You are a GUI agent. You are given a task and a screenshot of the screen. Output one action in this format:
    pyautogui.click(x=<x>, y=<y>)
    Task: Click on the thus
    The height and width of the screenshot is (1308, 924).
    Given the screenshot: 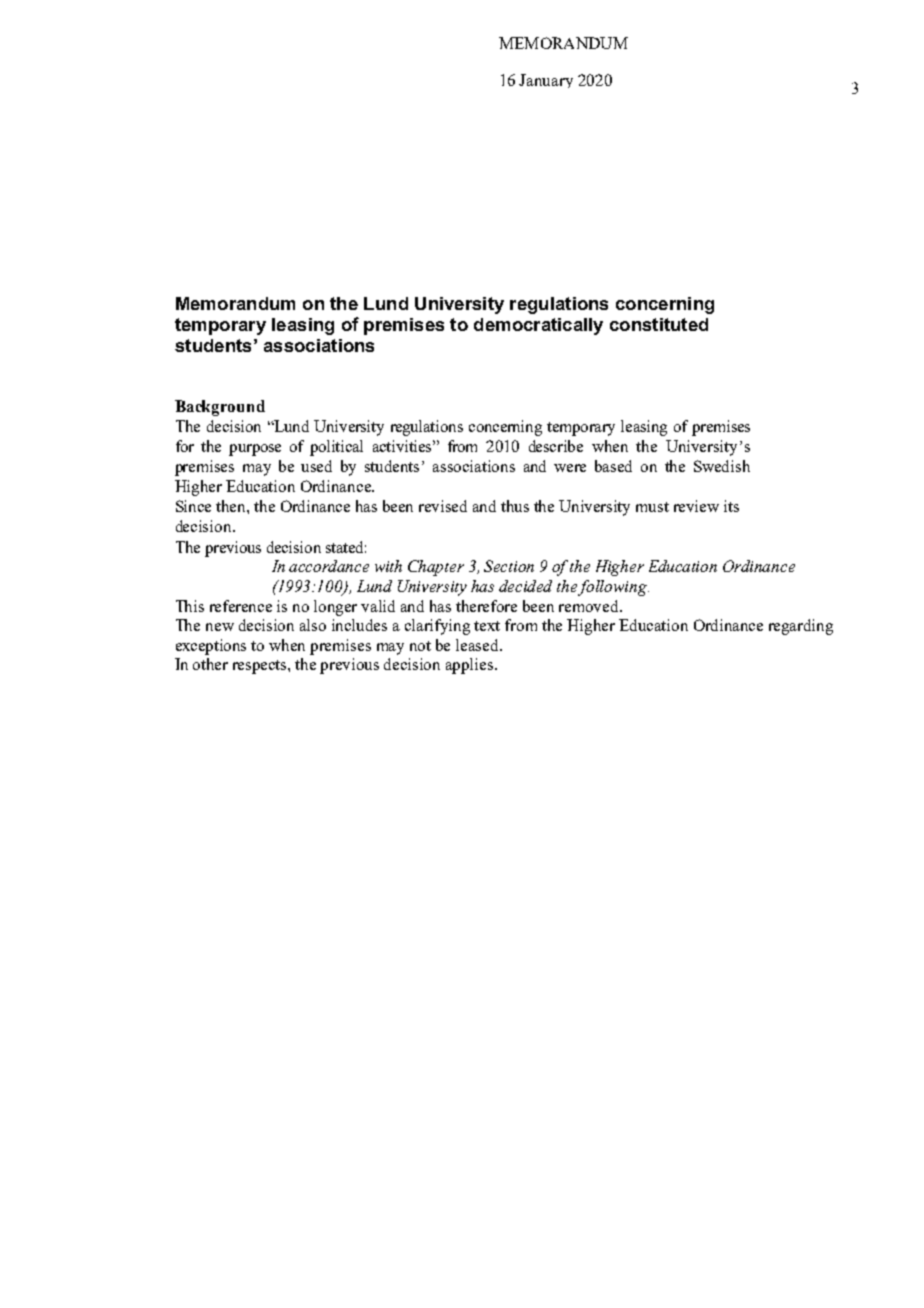 What is the action you would take?
    pyautogui.click(x=515, y=506)
